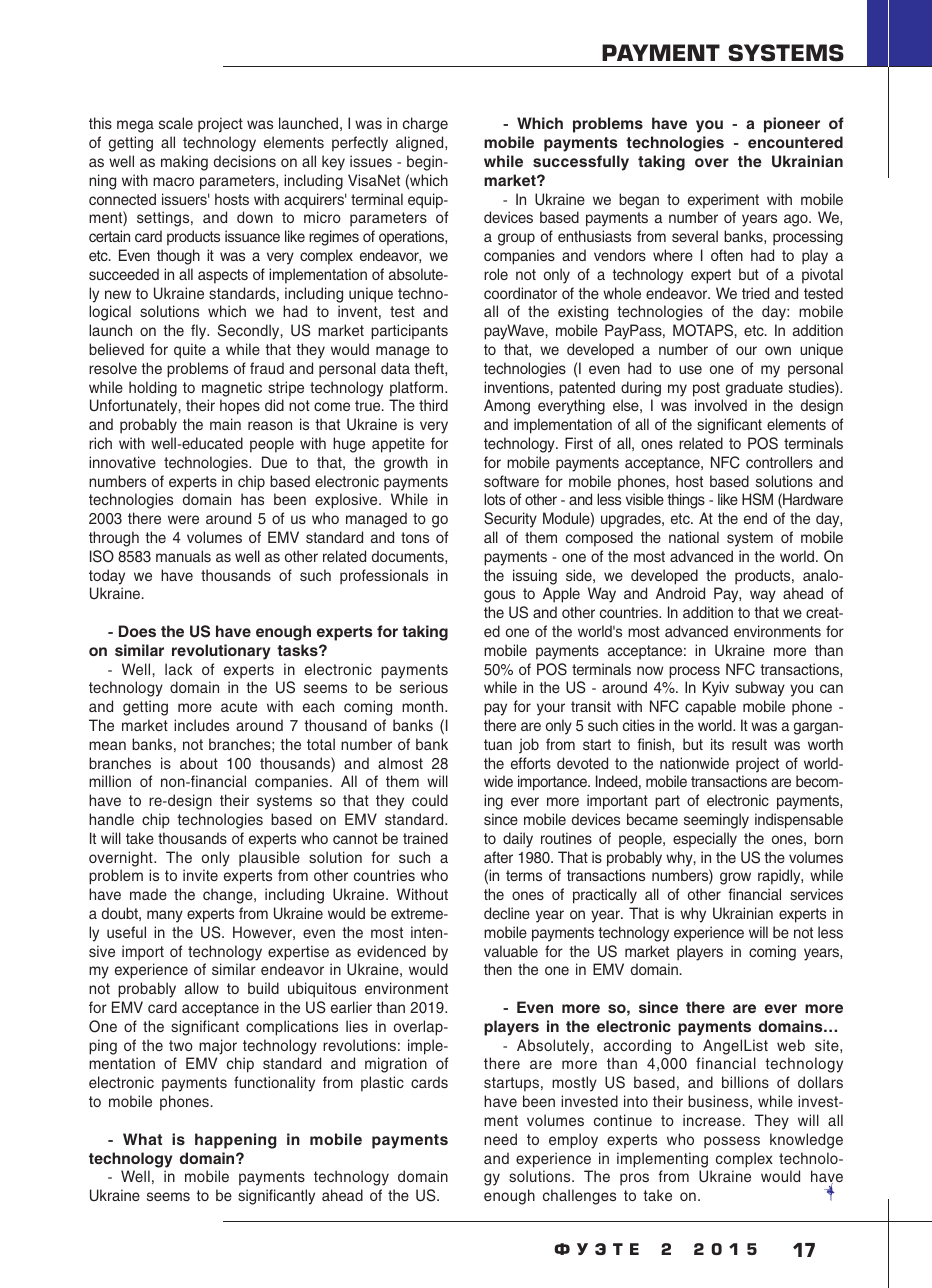 This image has height=1288, width=932. Describe the element at coordinates (500, 1139) in the image. I see `need` at that location.
